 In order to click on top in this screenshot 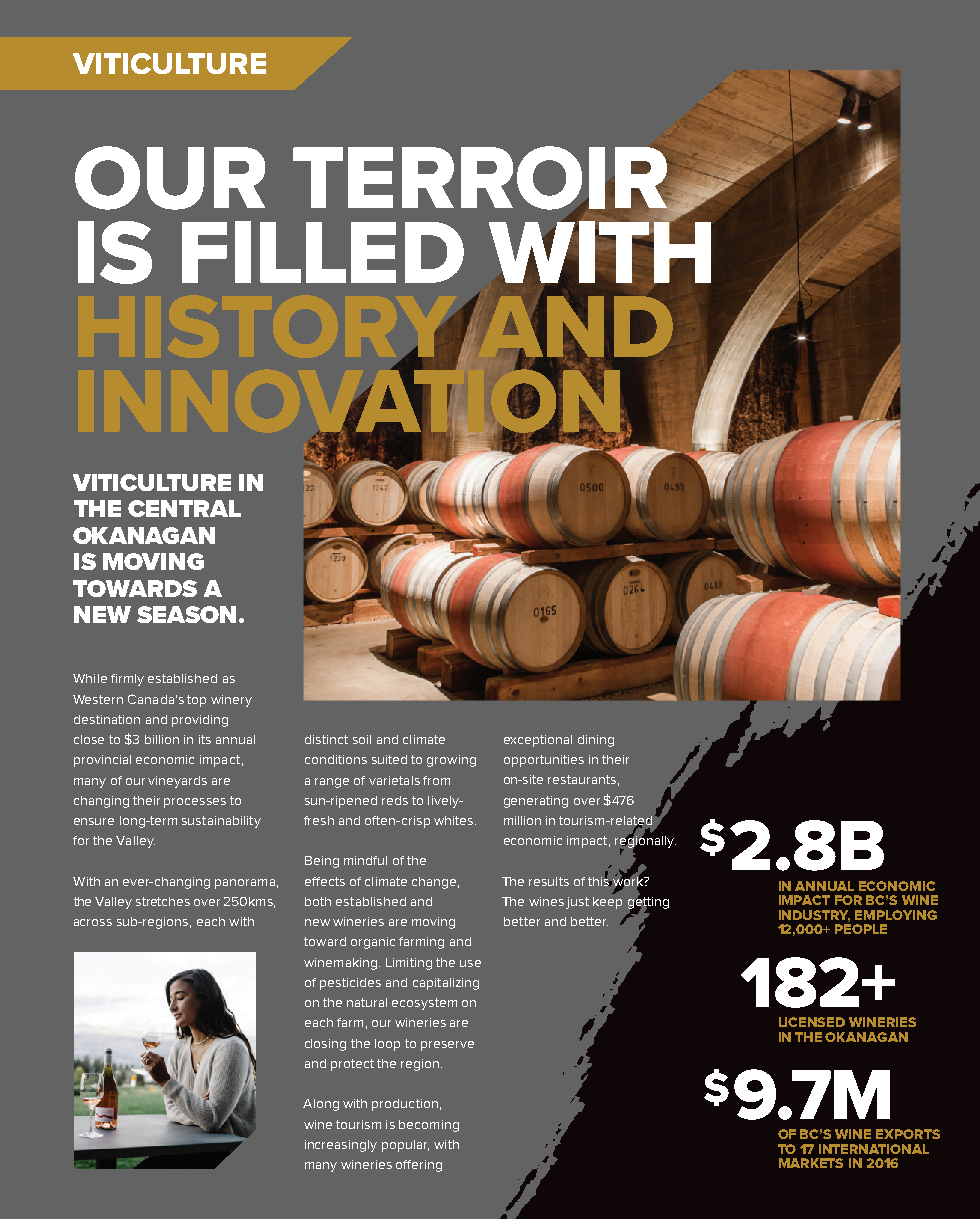, I will do `click(196, 701)`.
